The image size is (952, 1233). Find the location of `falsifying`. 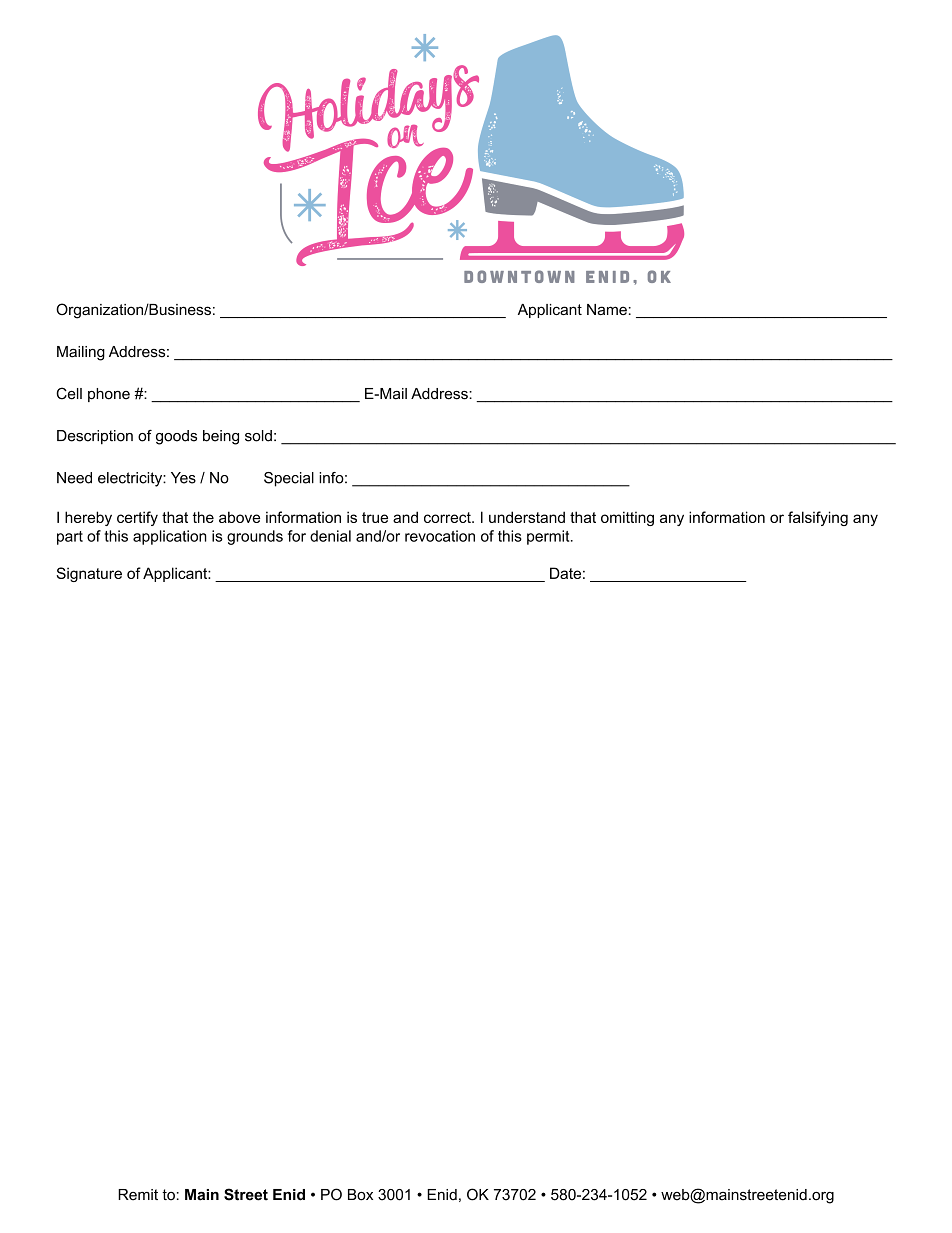

falsifying is located at coordinates (818, 518).
